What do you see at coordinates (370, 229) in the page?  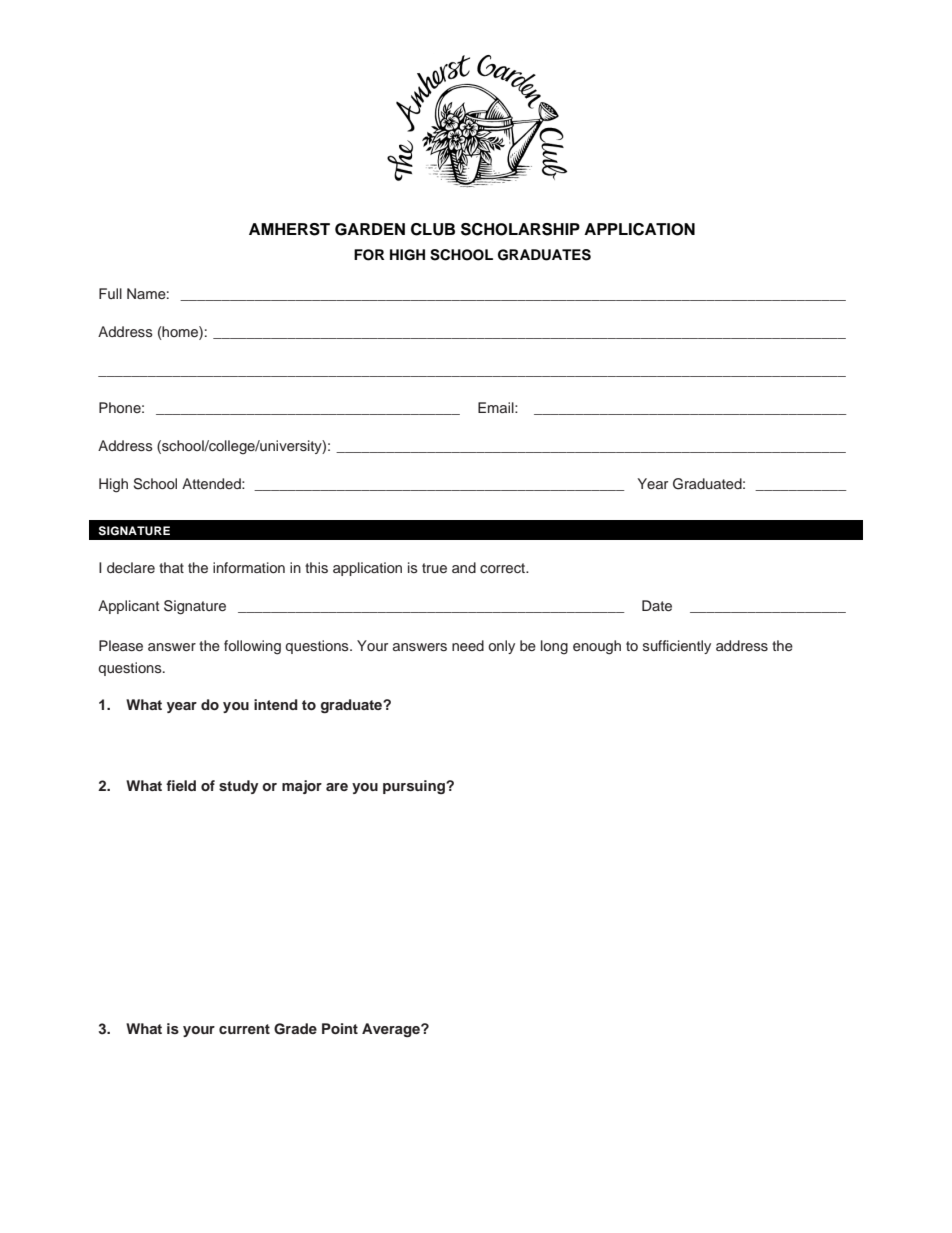 I see `GARDEN` at bounding box center [370, 229].
